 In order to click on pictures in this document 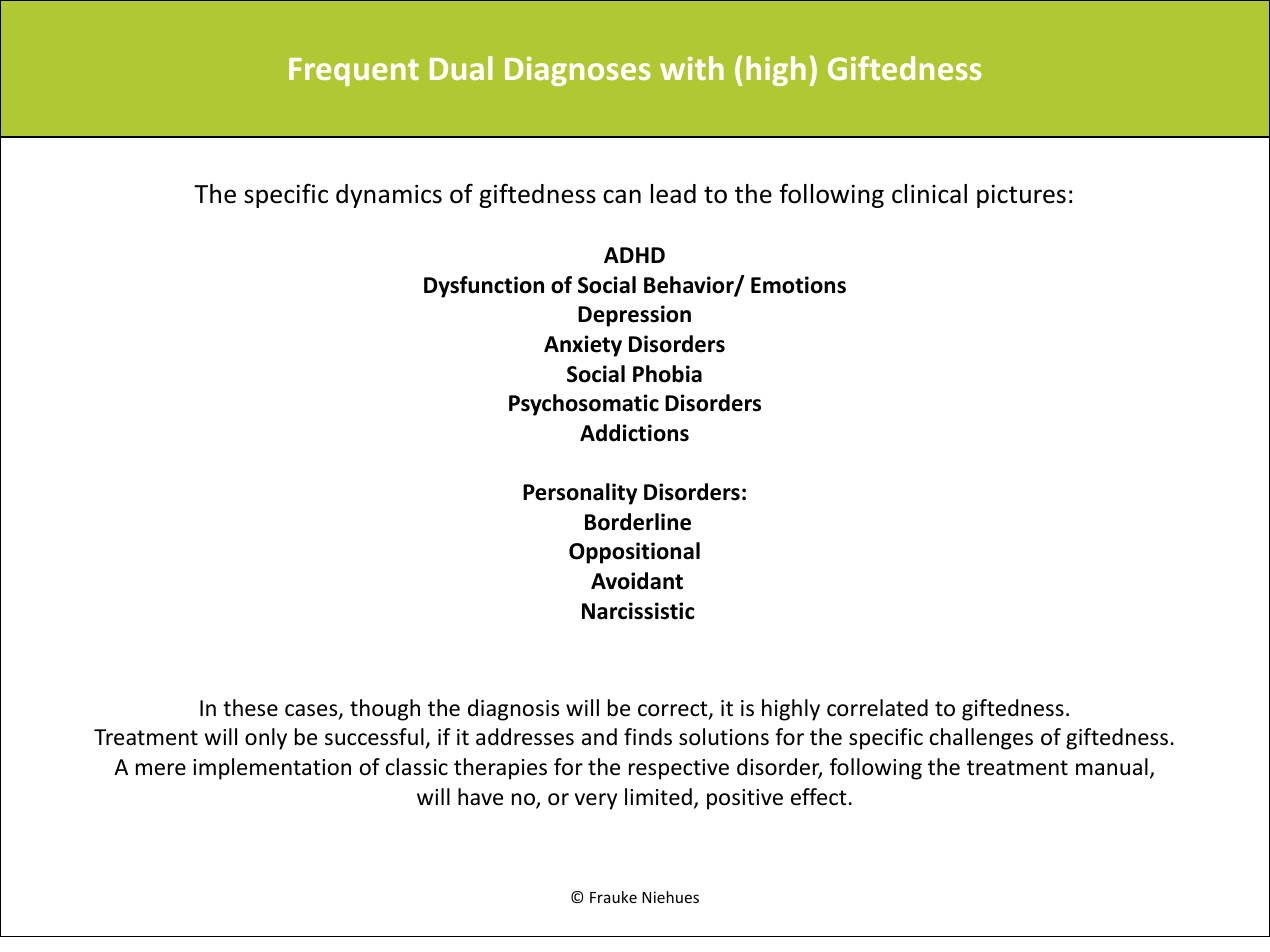, I will do `click(1021, 196)`.
